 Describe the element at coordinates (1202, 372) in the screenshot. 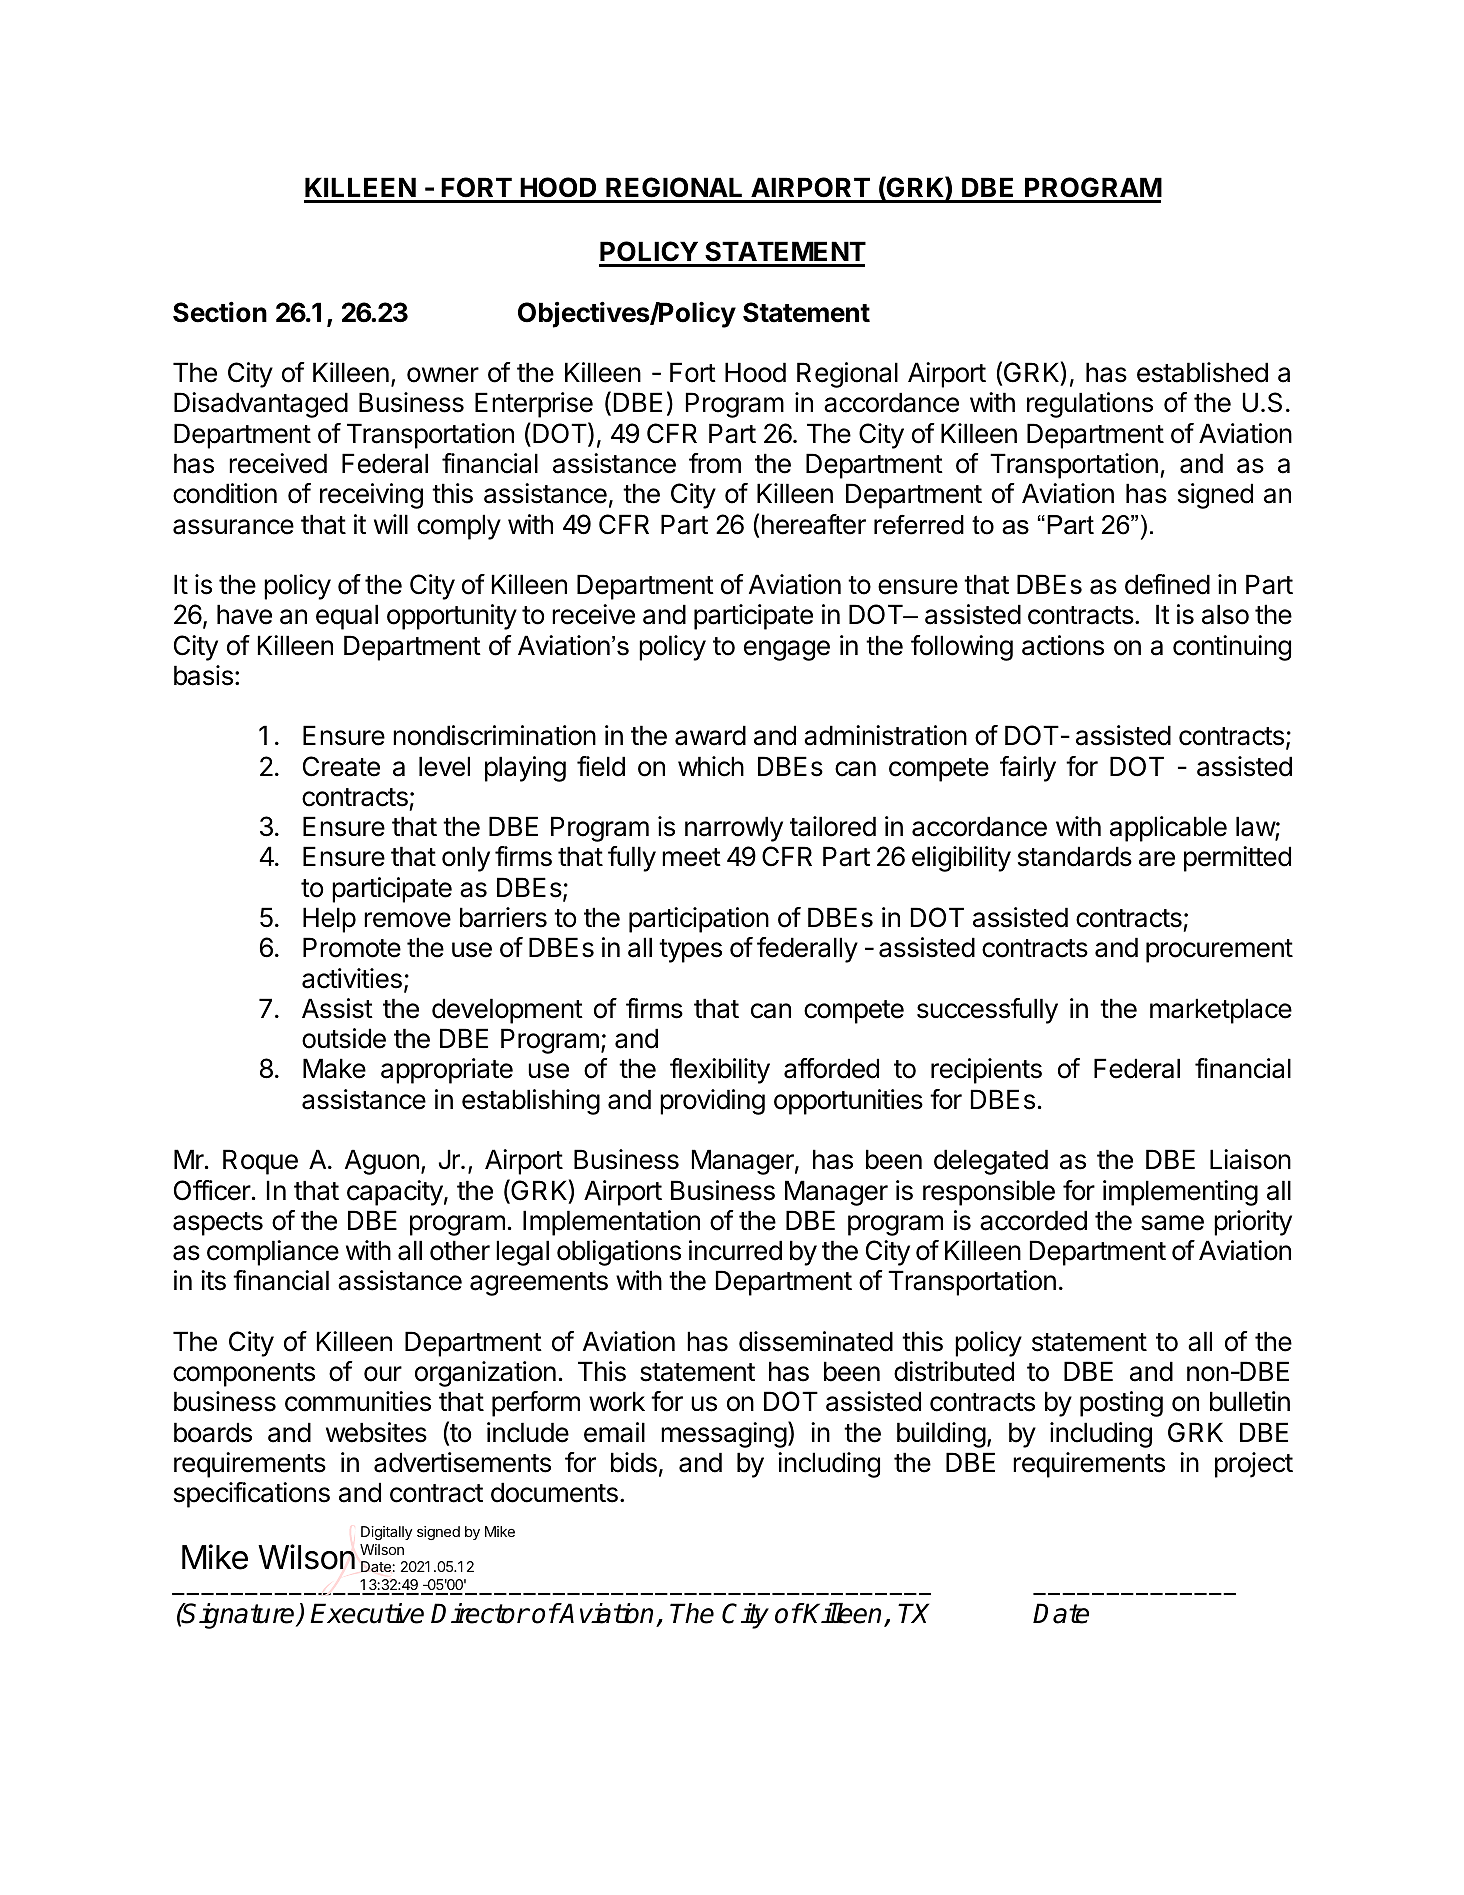

I see `established` at that location.
